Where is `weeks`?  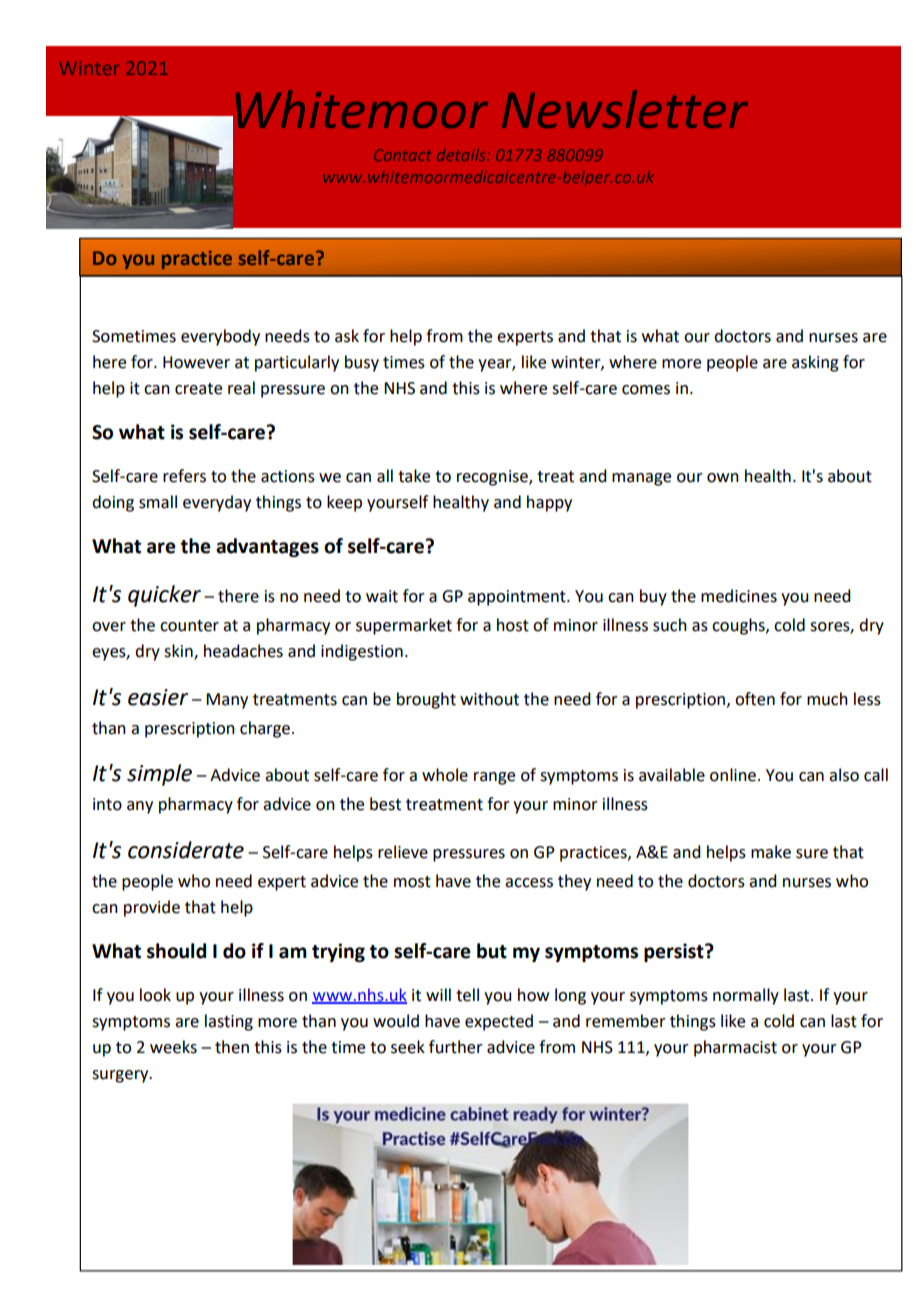
weeks is located at coordinates (173, 1047).
